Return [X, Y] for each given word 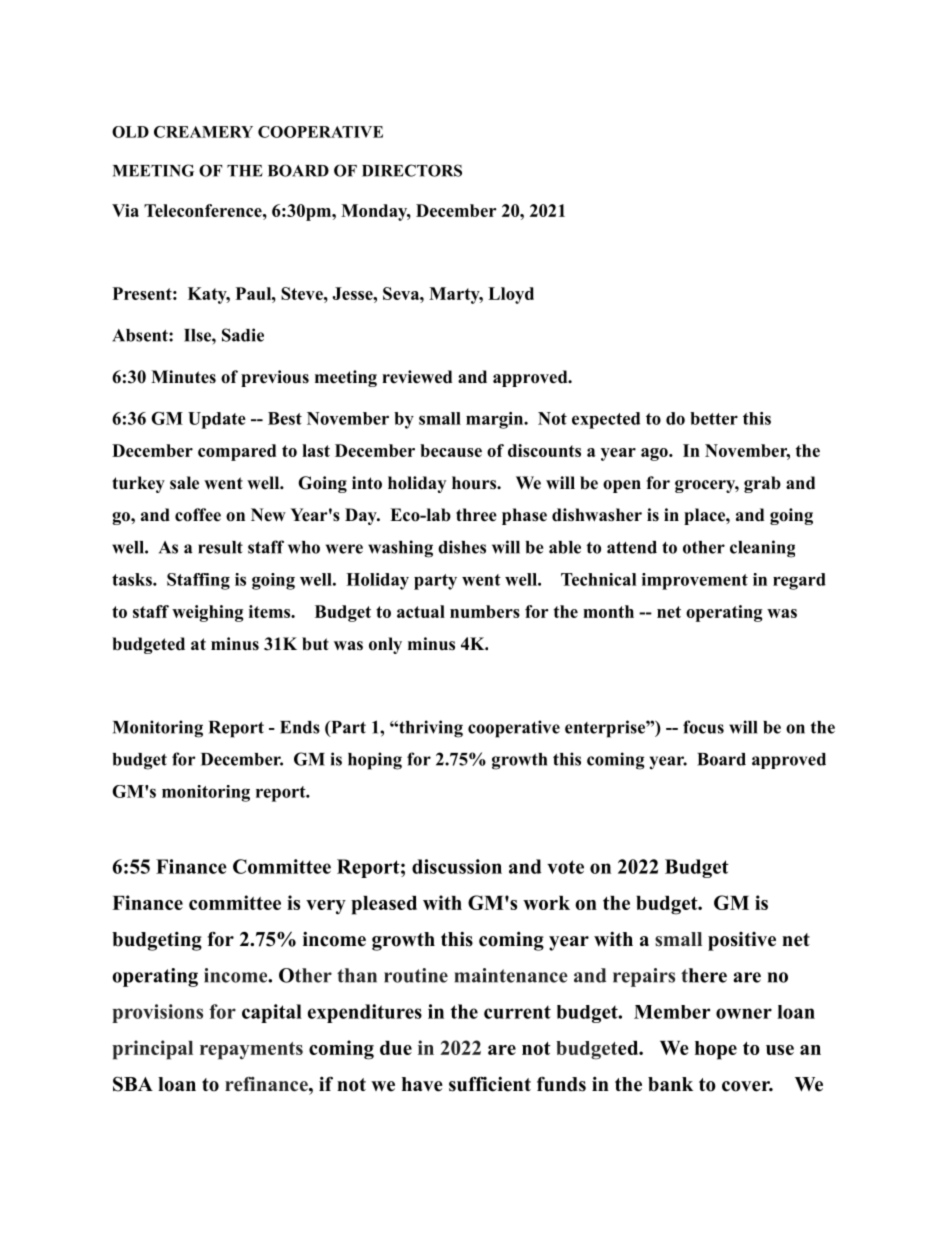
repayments [251, 1051]
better [714, 418]
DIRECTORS [412, 170]
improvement [695, 581]
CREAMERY [203, 132]
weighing [207, 613]
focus [703, 727]
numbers [485, 611]
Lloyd [511, 295]
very [326, 907]
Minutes [183, 377]
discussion [457, 866]
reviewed [417, 377]
